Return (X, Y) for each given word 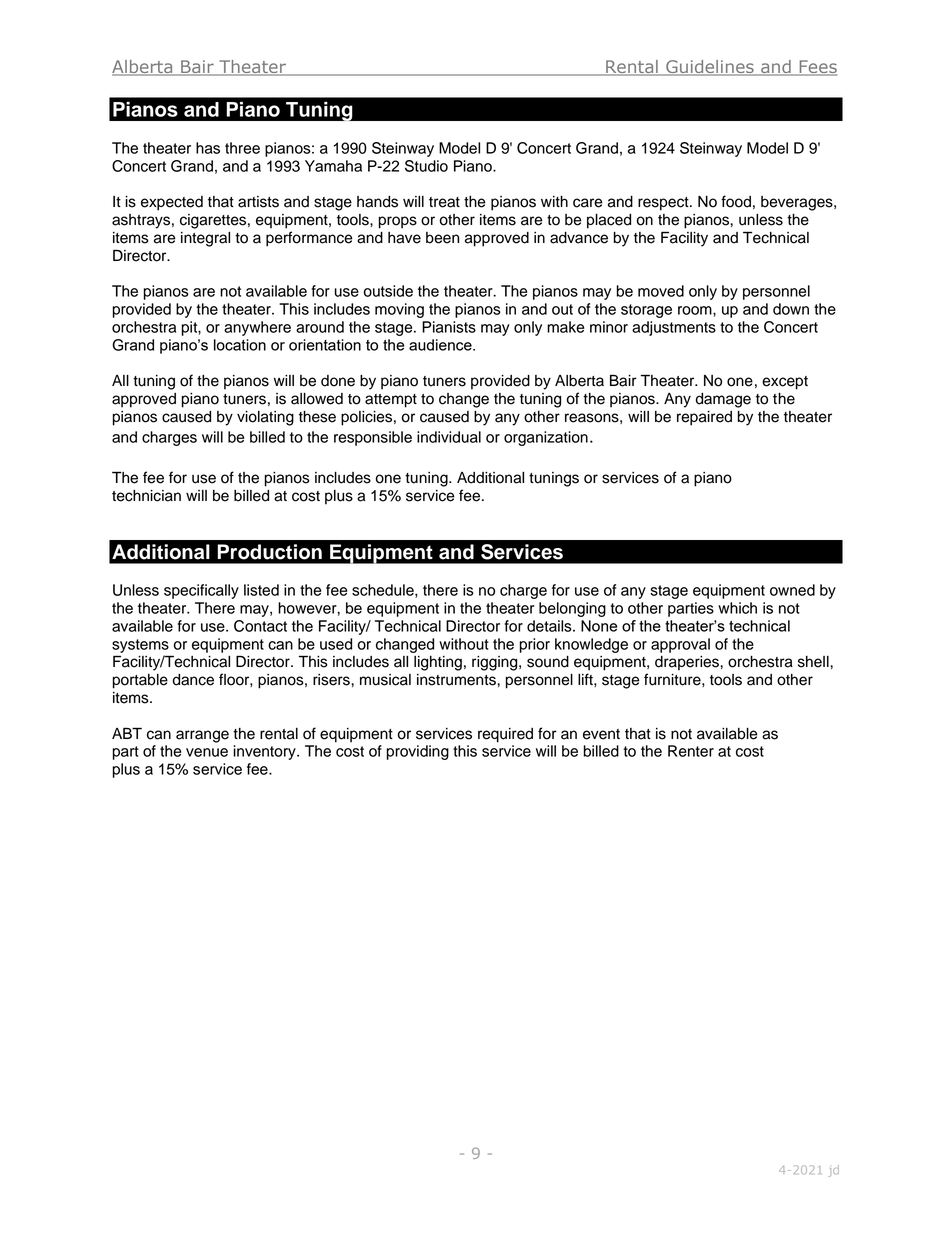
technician (146, 496)
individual (449, 437)
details (550, 626)
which (737, 608)
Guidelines (710, 68)
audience (441, 345)
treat (444, 202)
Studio (426, 166)
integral (205, 239)
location (240, 345)
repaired (704, 418)
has (208, 148)
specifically (201, 591)
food (736, 201)
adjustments (674, 328)
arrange (202, 736)
